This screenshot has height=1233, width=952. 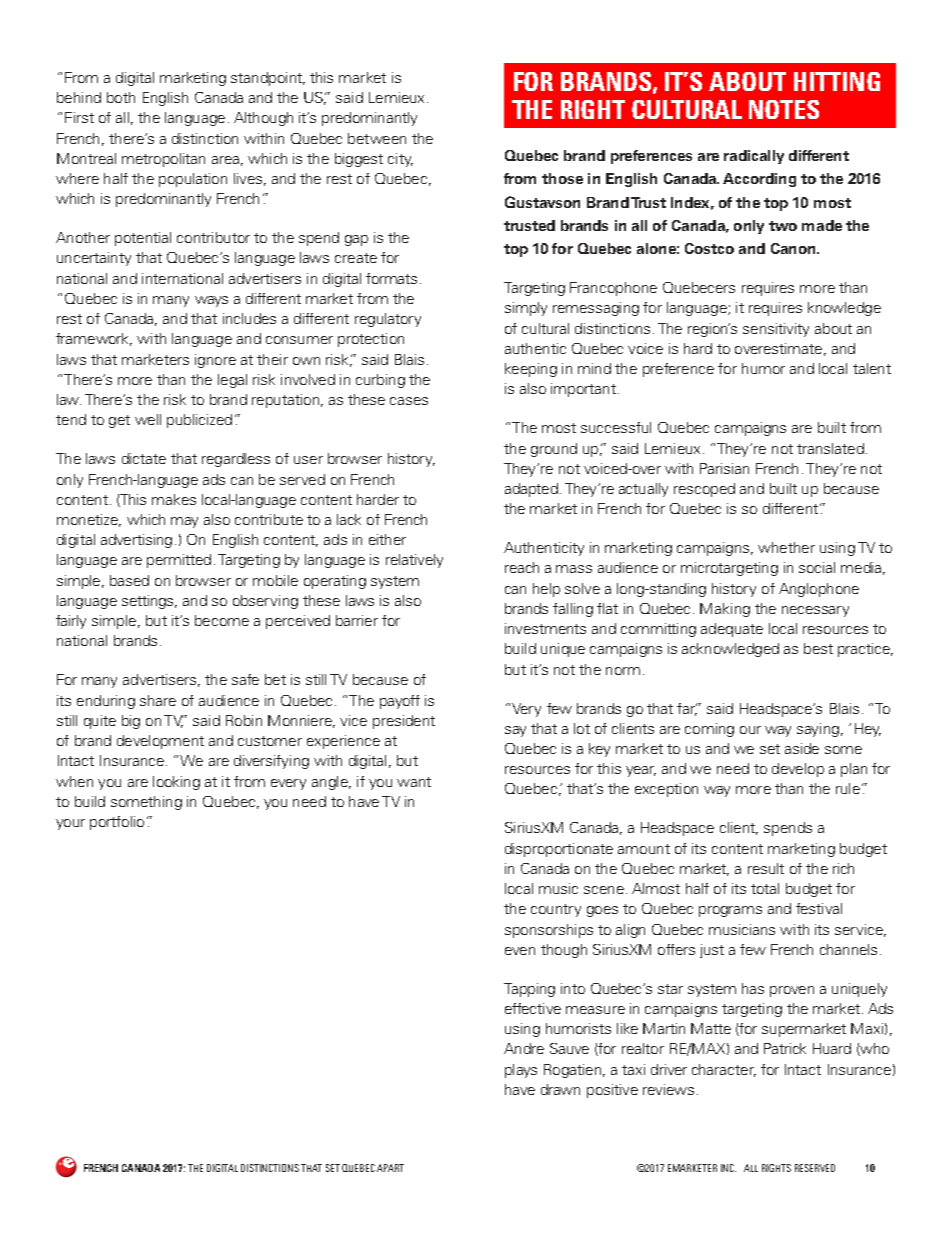 What do you see at coordinates (776, 330) in the screenshot?
I see `sensitivity` at bounding box center [776, 330].
